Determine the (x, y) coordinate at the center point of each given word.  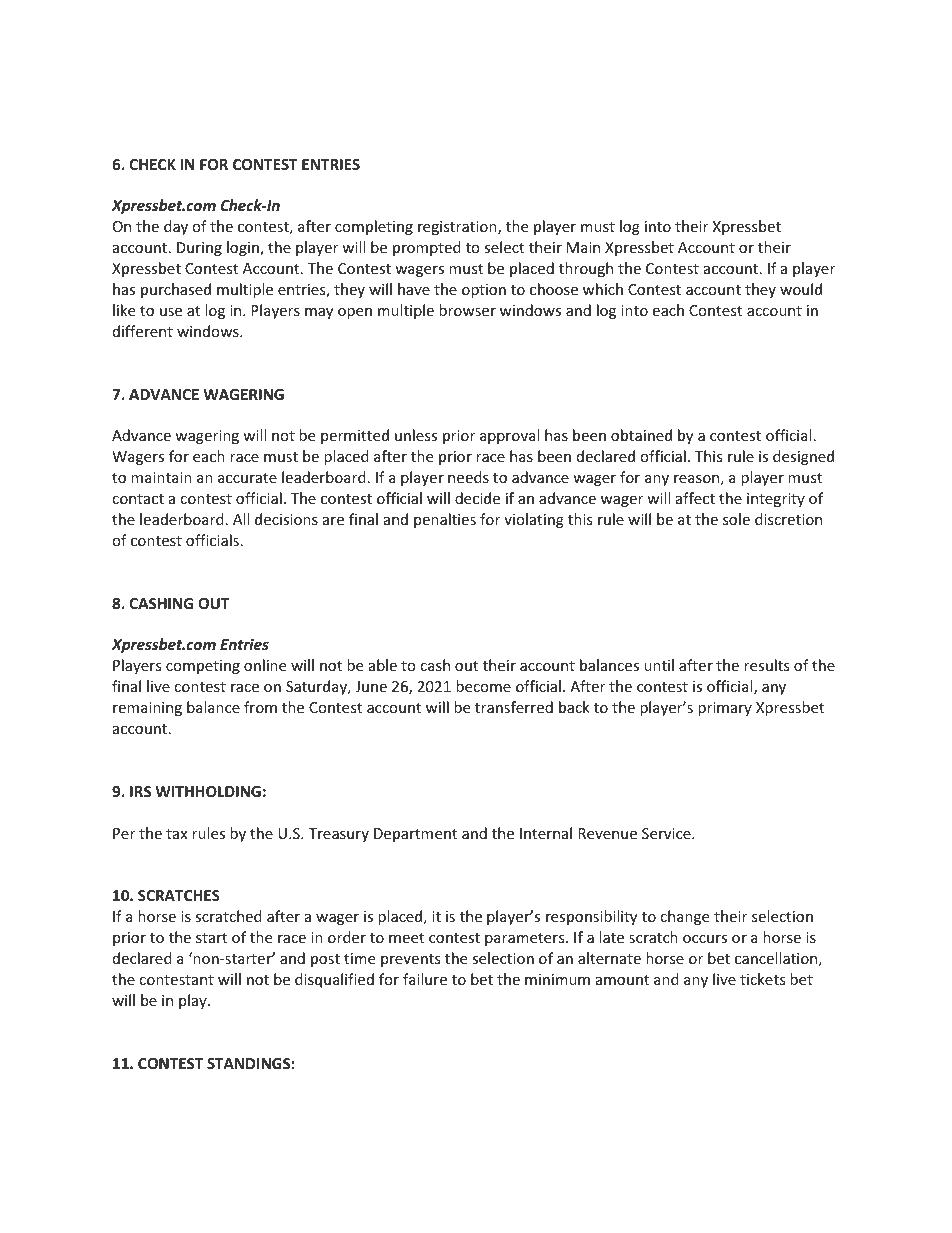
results (767, 665)
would (801, 289)
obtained (641, 435)
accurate (247, 478)
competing (203, 667)
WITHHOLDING (208, 791)
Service (667, 833)
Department (415, 835)
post (325, 960)
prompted (427, 248)
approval (509, 436)
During (199, 249)
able (383, 665)
